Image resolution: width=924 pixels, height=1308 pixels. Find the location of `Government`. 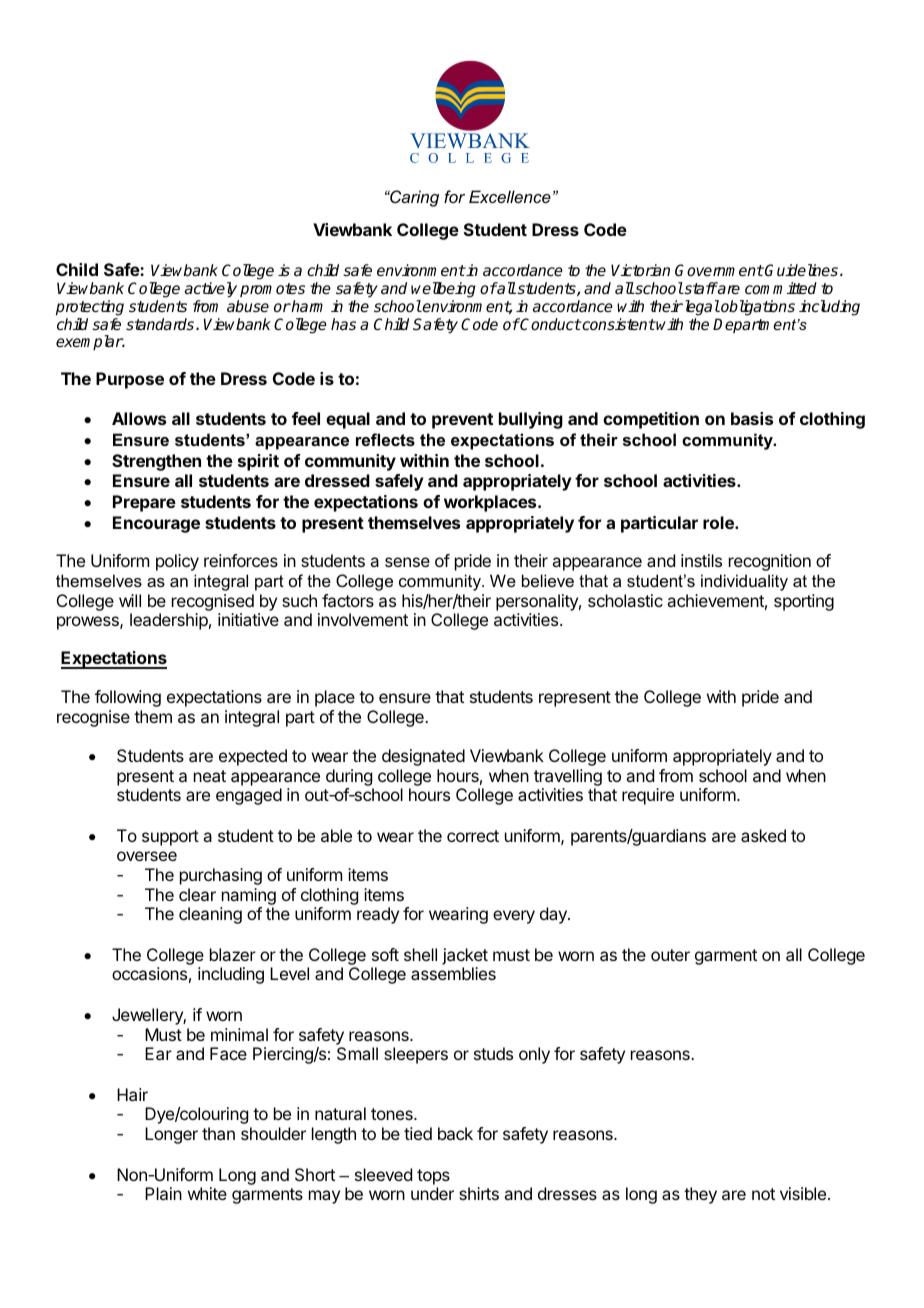

Government is located at coordinates (719, 270).
